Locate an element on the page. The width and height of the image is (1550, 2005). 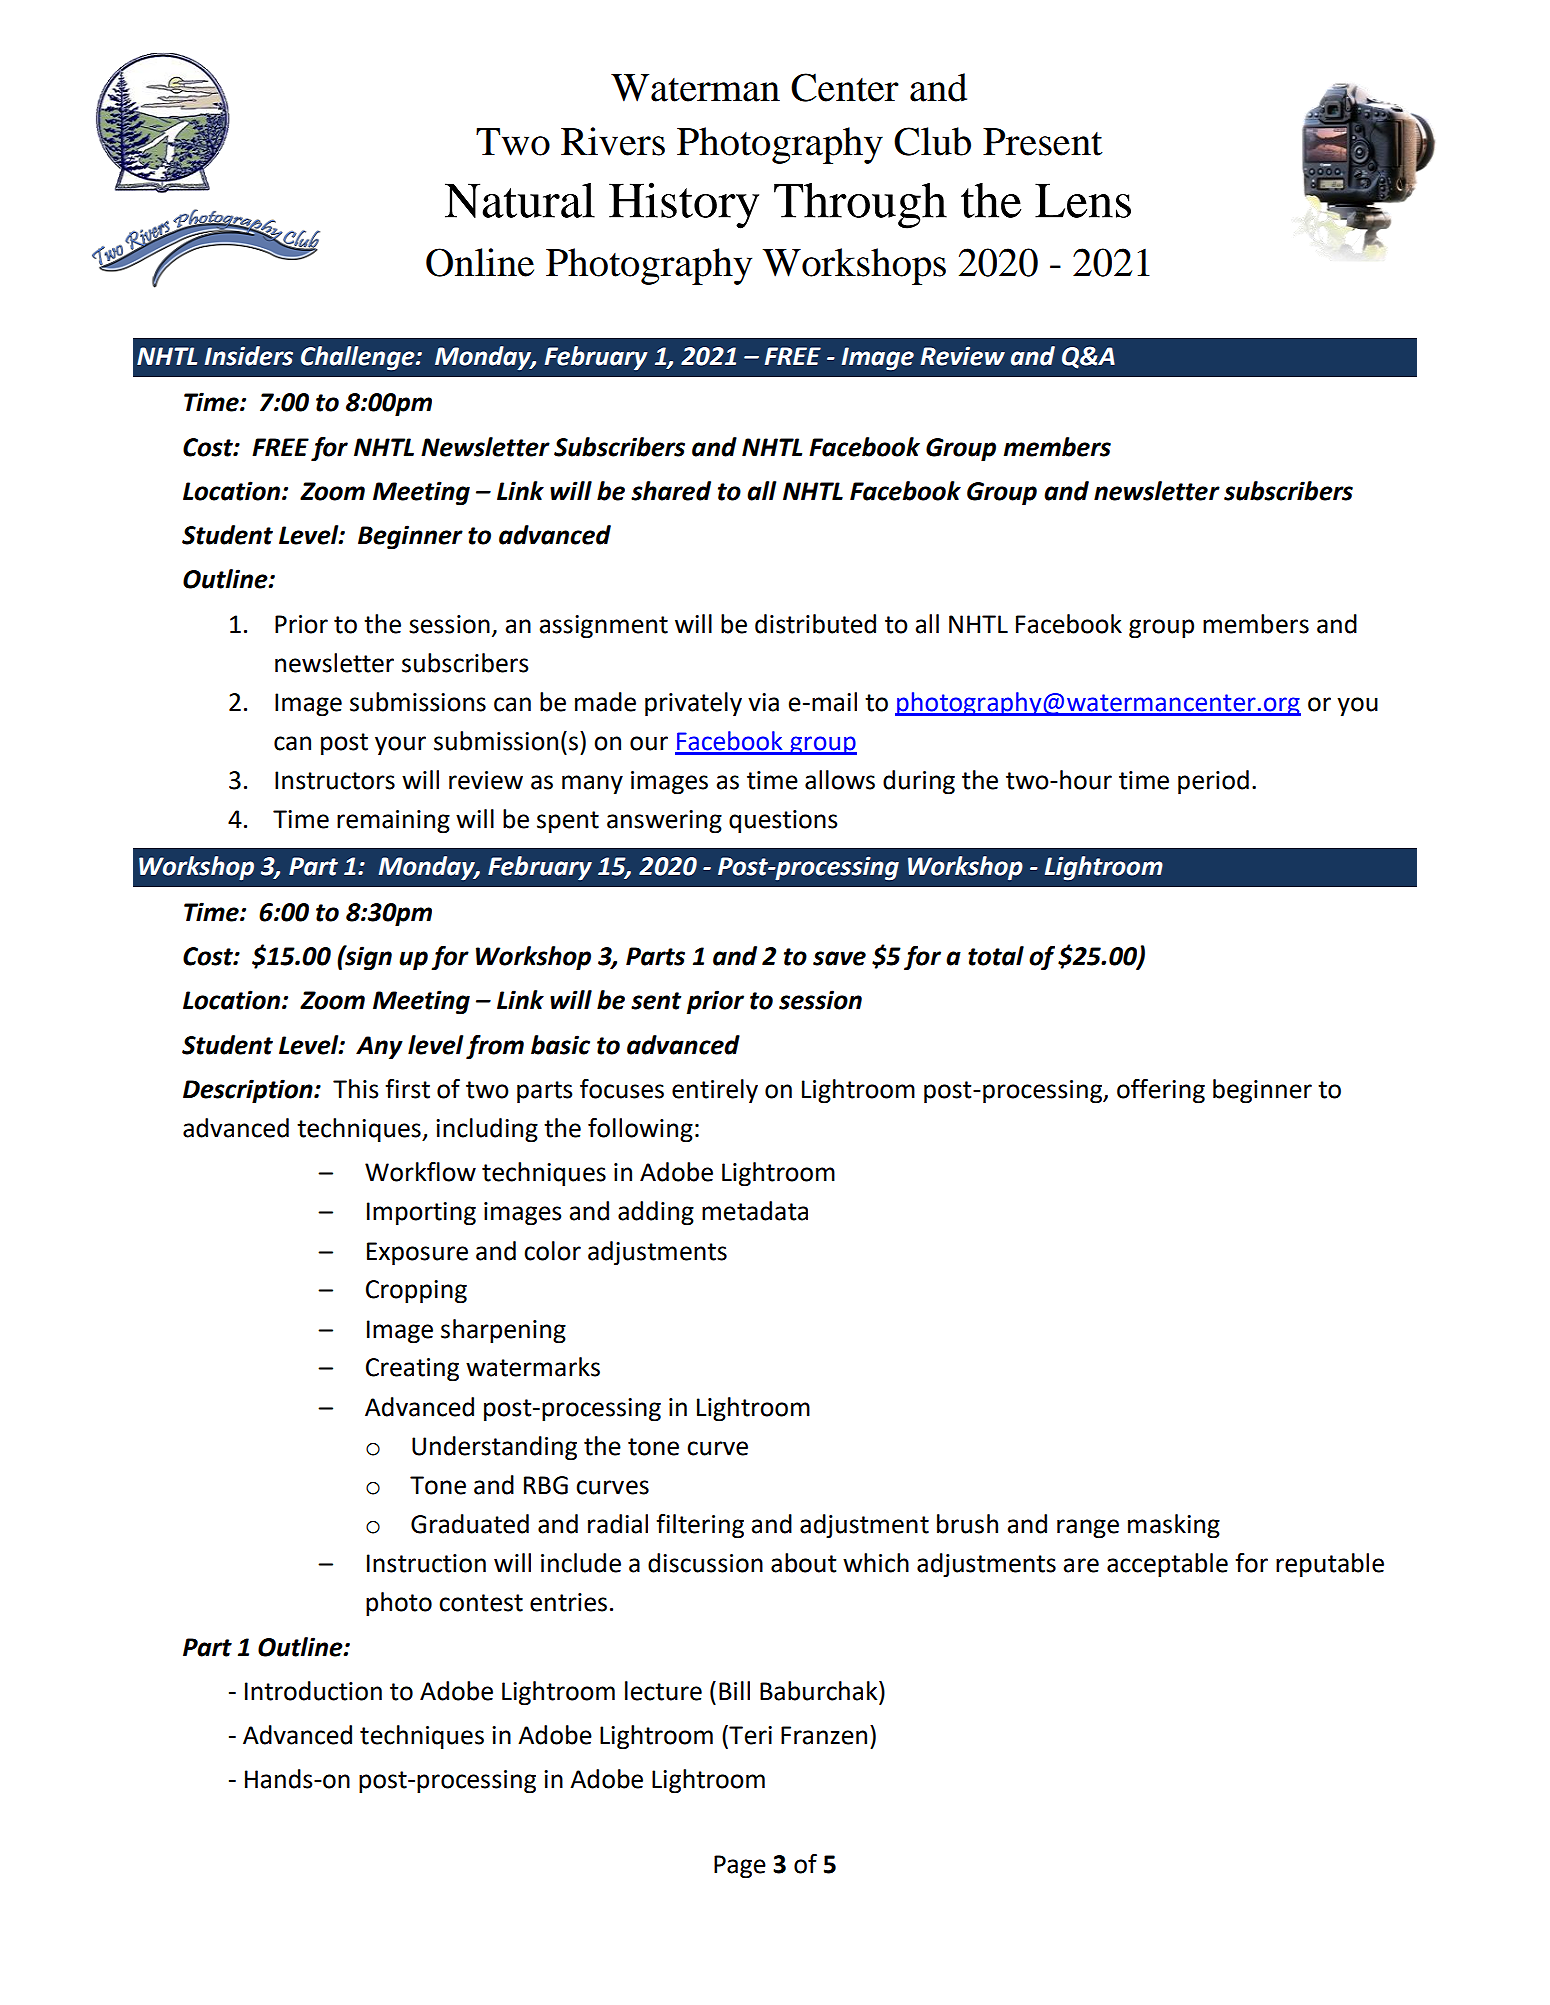
acceptable is located at coordinates (1167, 1565).
